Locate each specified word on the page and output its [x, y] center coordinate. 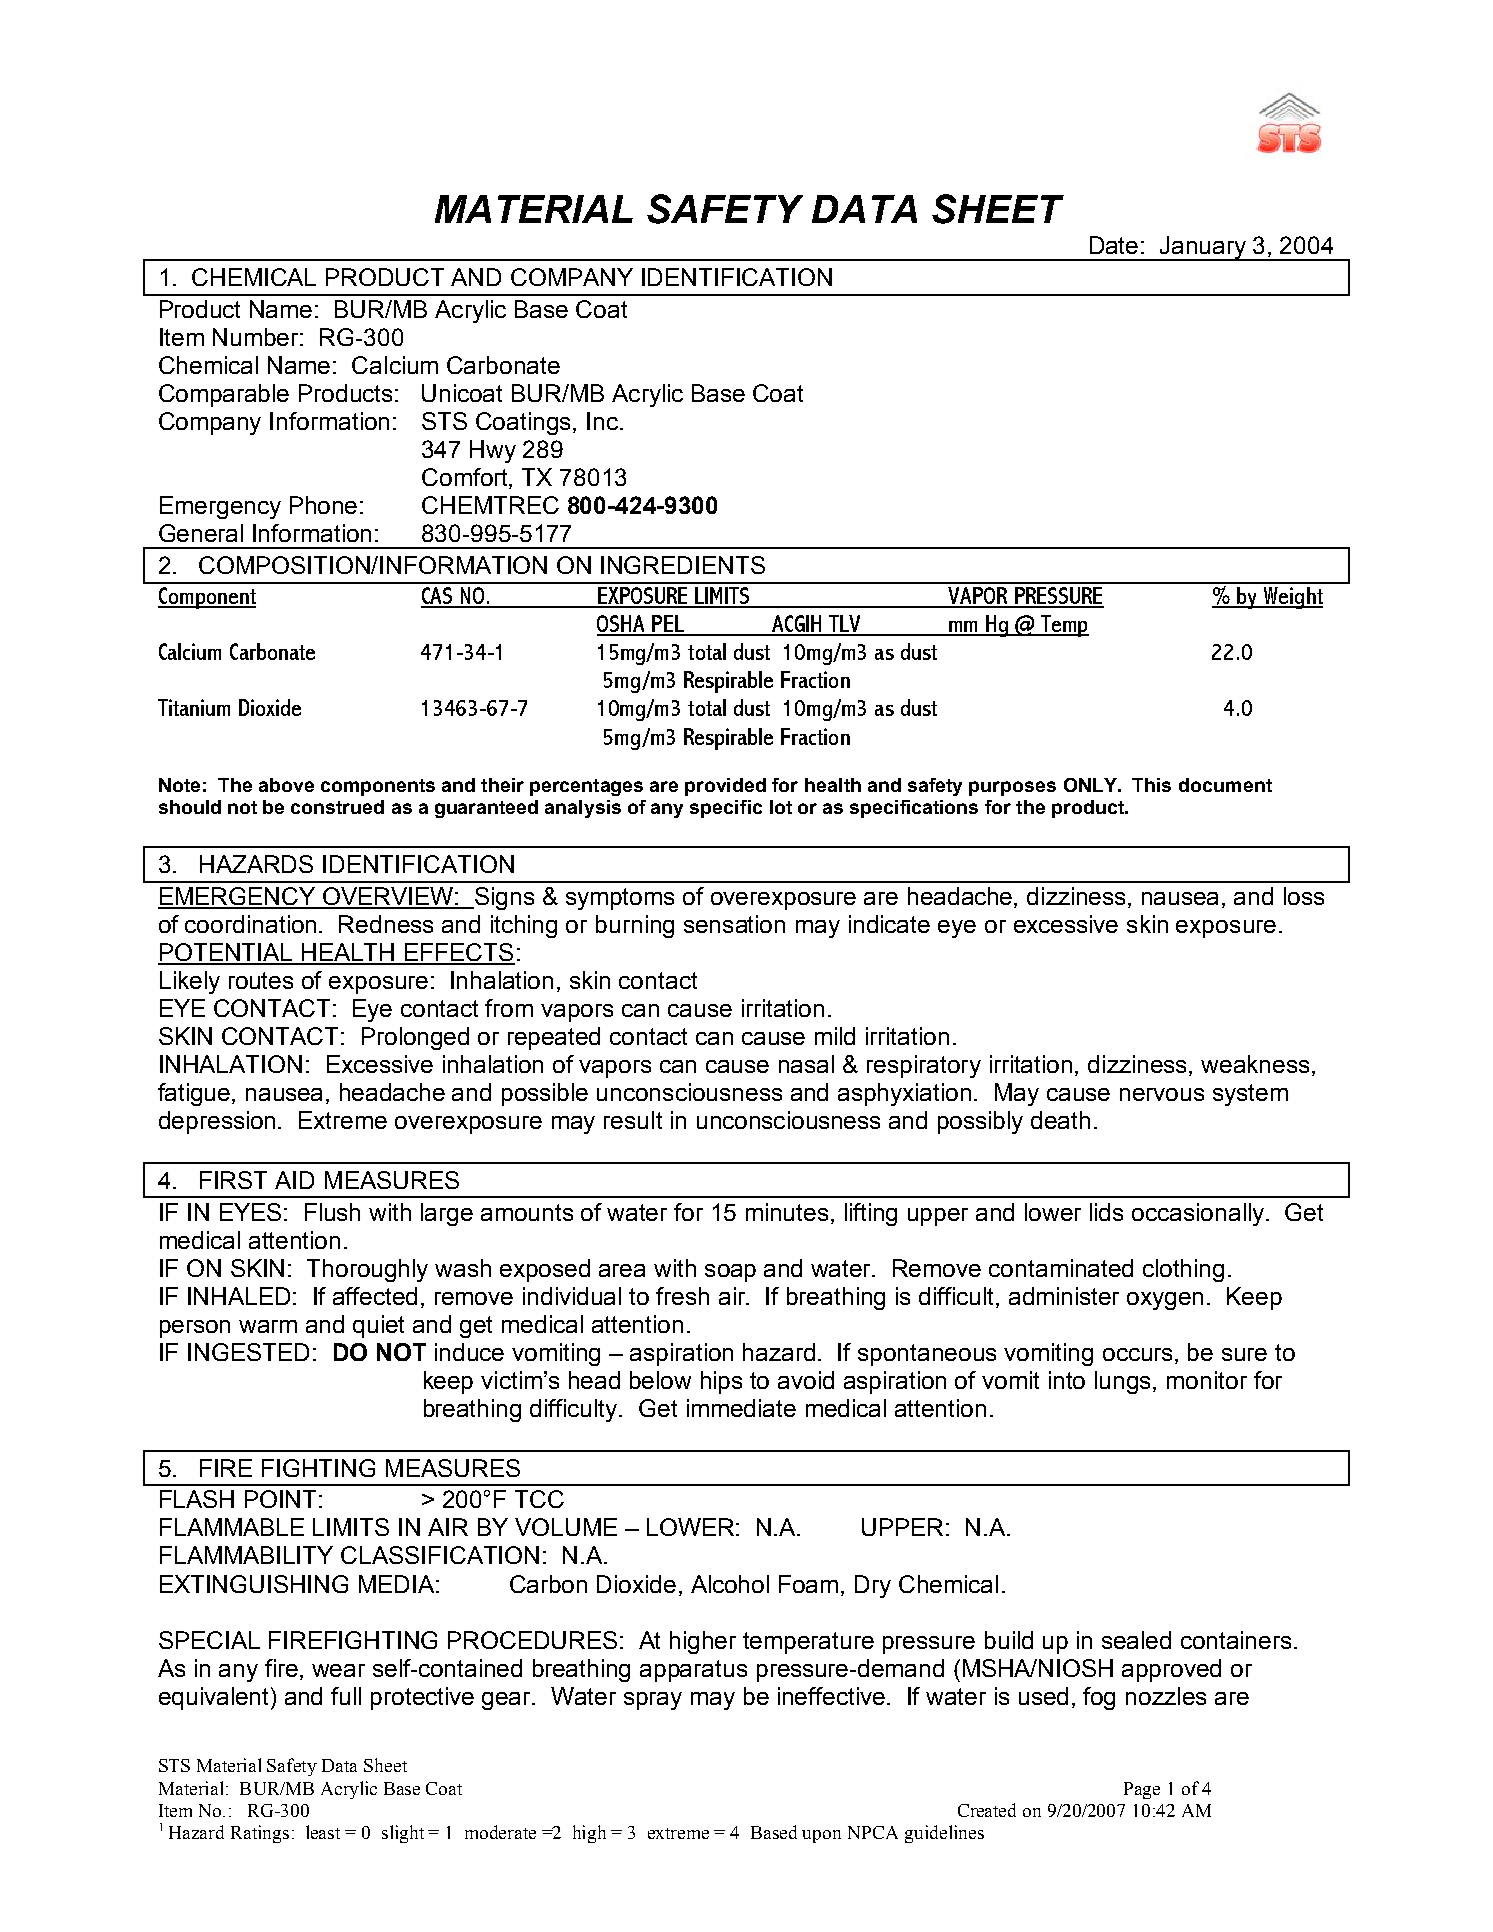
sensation [734, 924]
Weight [1292, 598]
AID [294, 1180]
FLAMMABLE [232, 1527]
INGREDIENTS [683, 565]
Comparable [224, 395]
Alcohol [730, 1584]
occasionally [1199, 1214]
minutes [787, 1212]
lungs [1124, 1382]
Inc [602, 421]
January [1203, 248]
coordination [250, 924]
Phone [323, 505]
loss [1304, 896]
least [323, 1832]
